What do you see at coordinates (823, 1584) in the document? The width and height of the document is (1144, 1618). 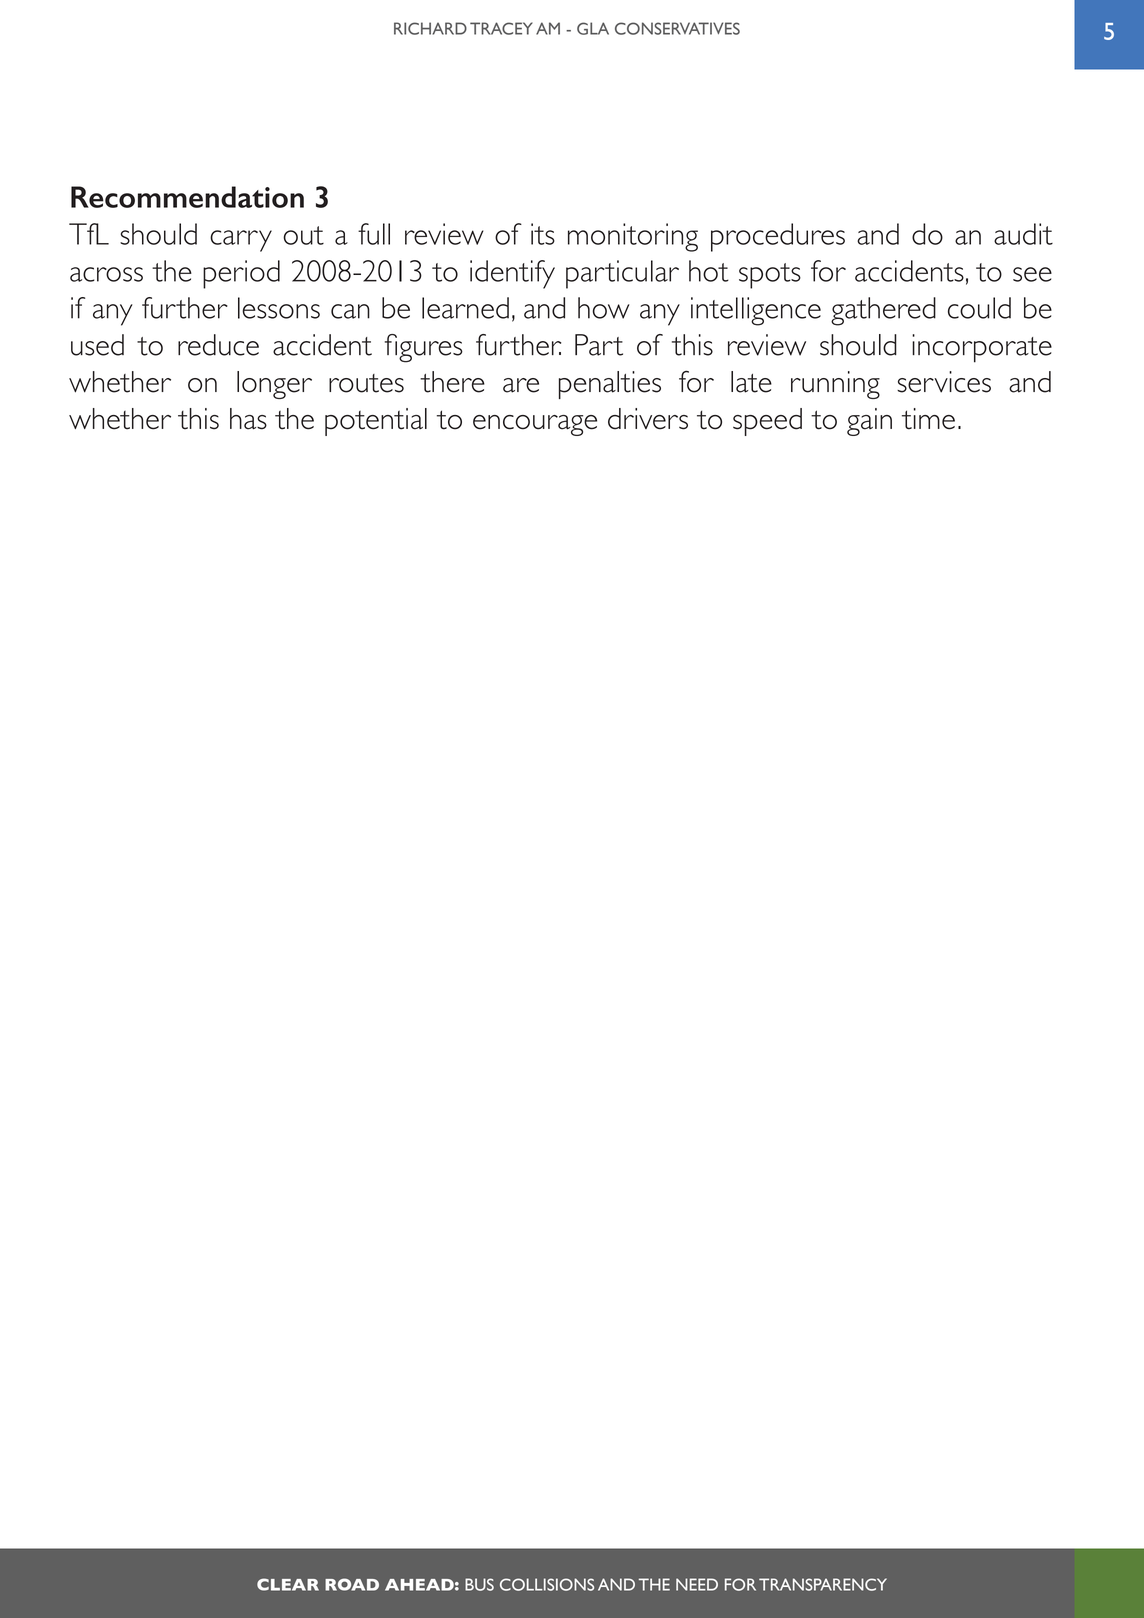 I see `TRANSPARENCY` at bounding box center [823, 1584].
